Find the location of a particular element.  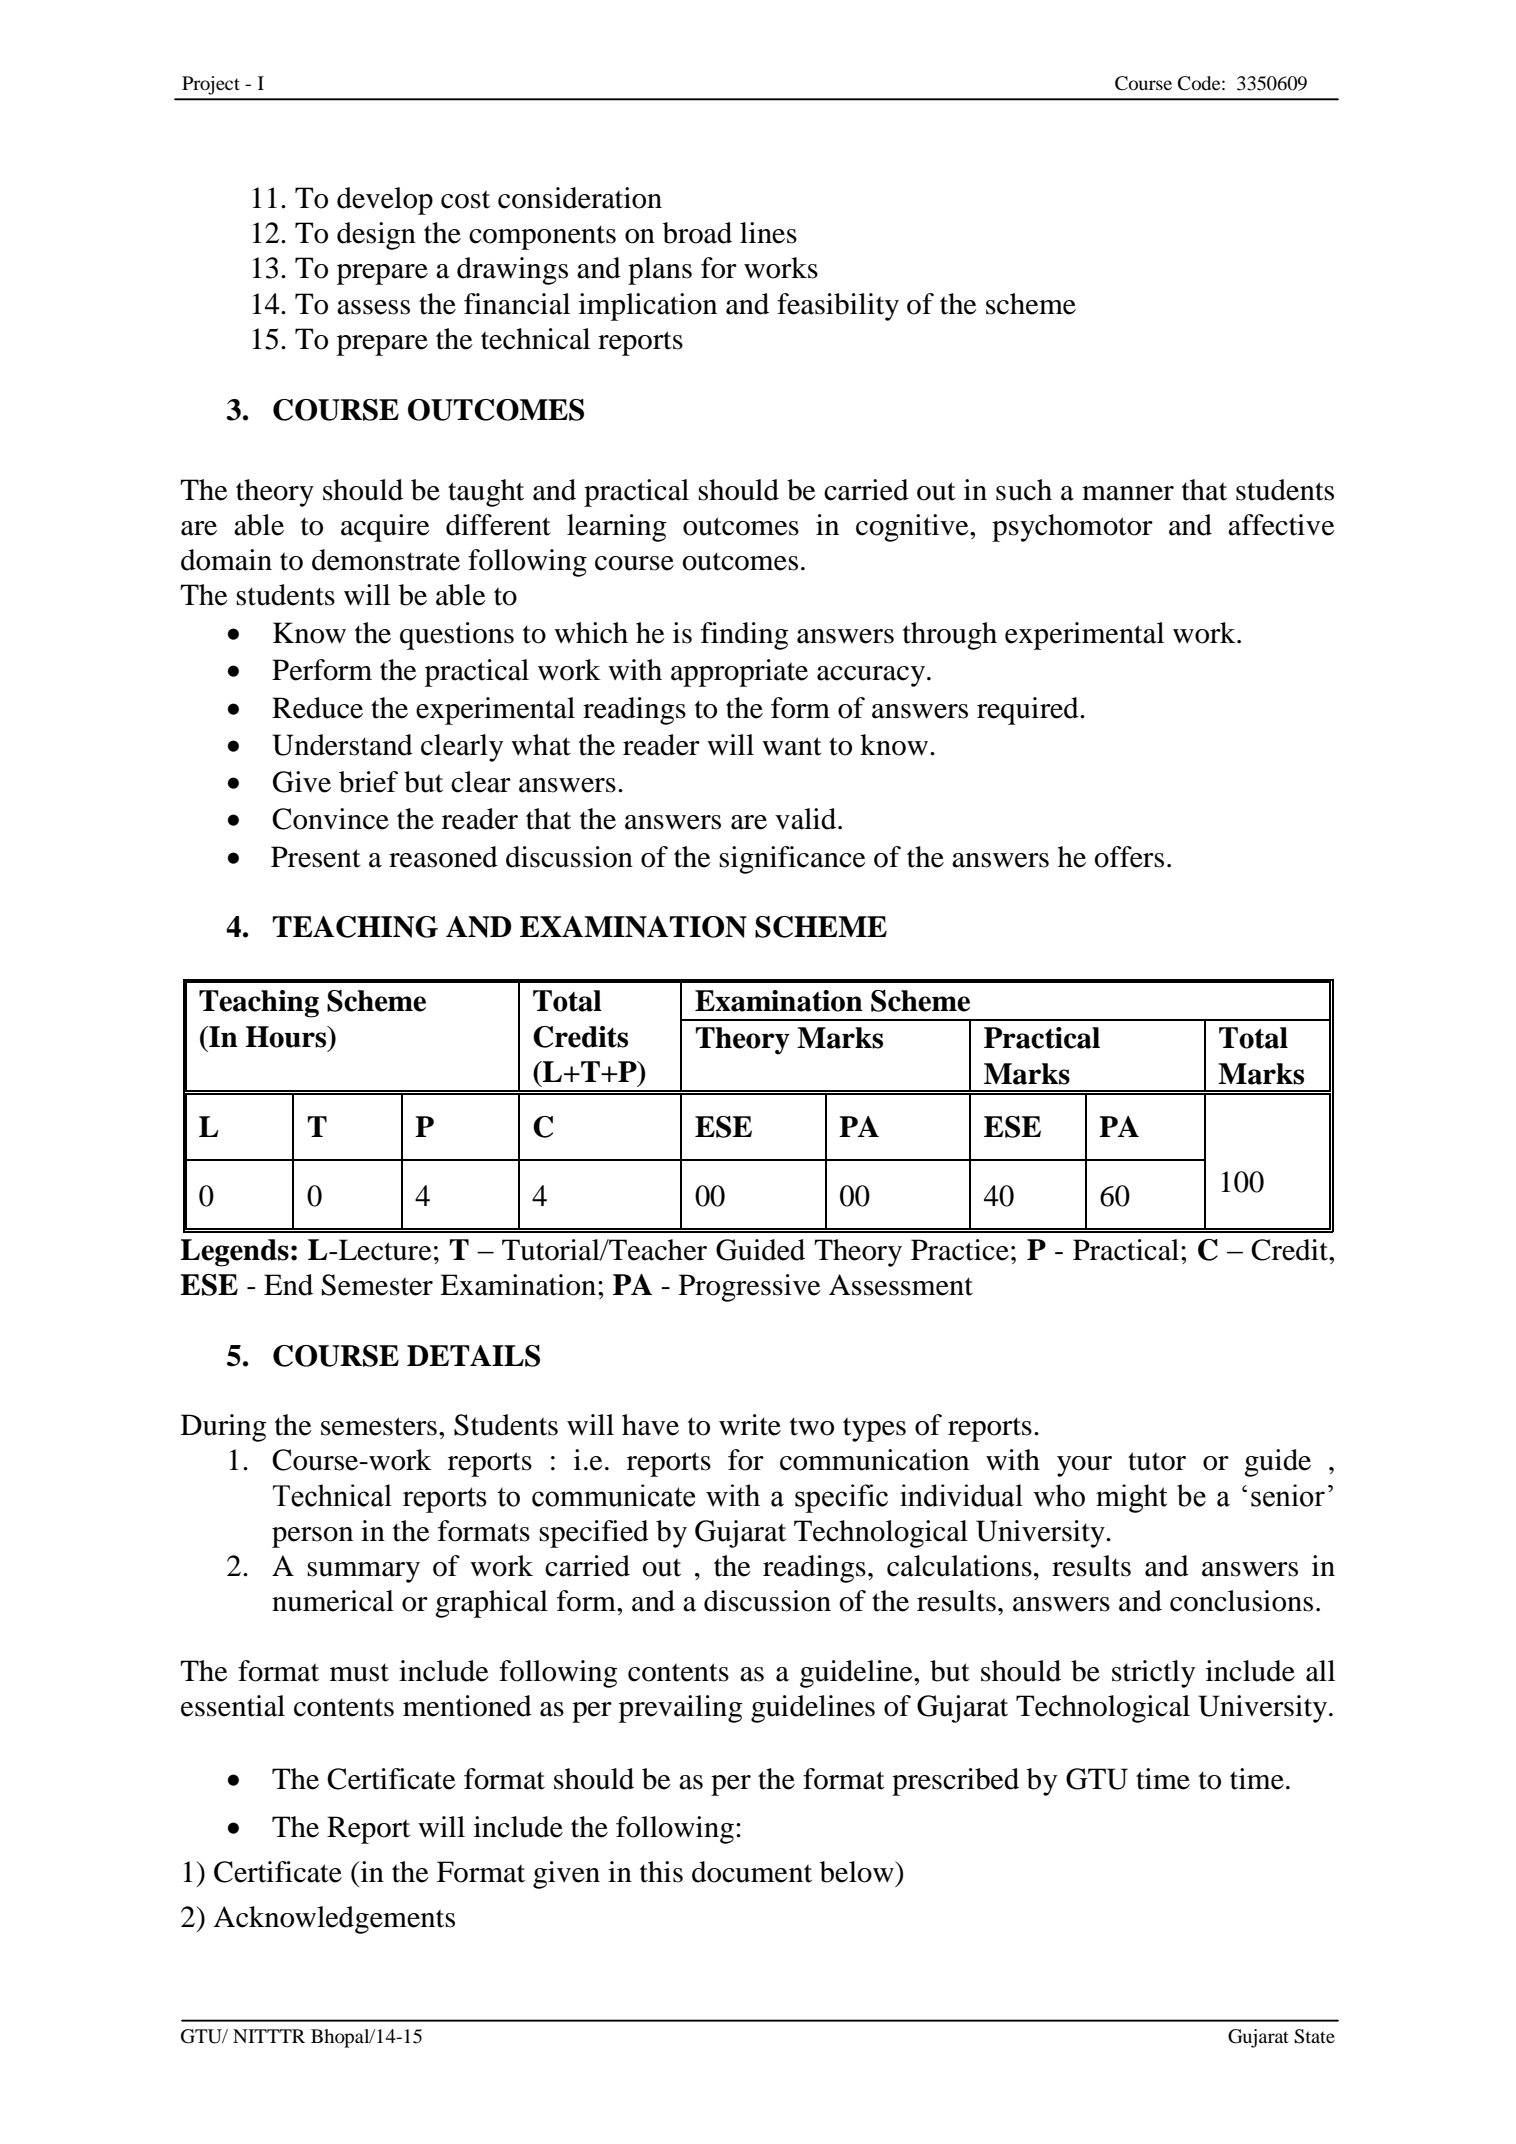

want is located at coordinates (792, 746).
